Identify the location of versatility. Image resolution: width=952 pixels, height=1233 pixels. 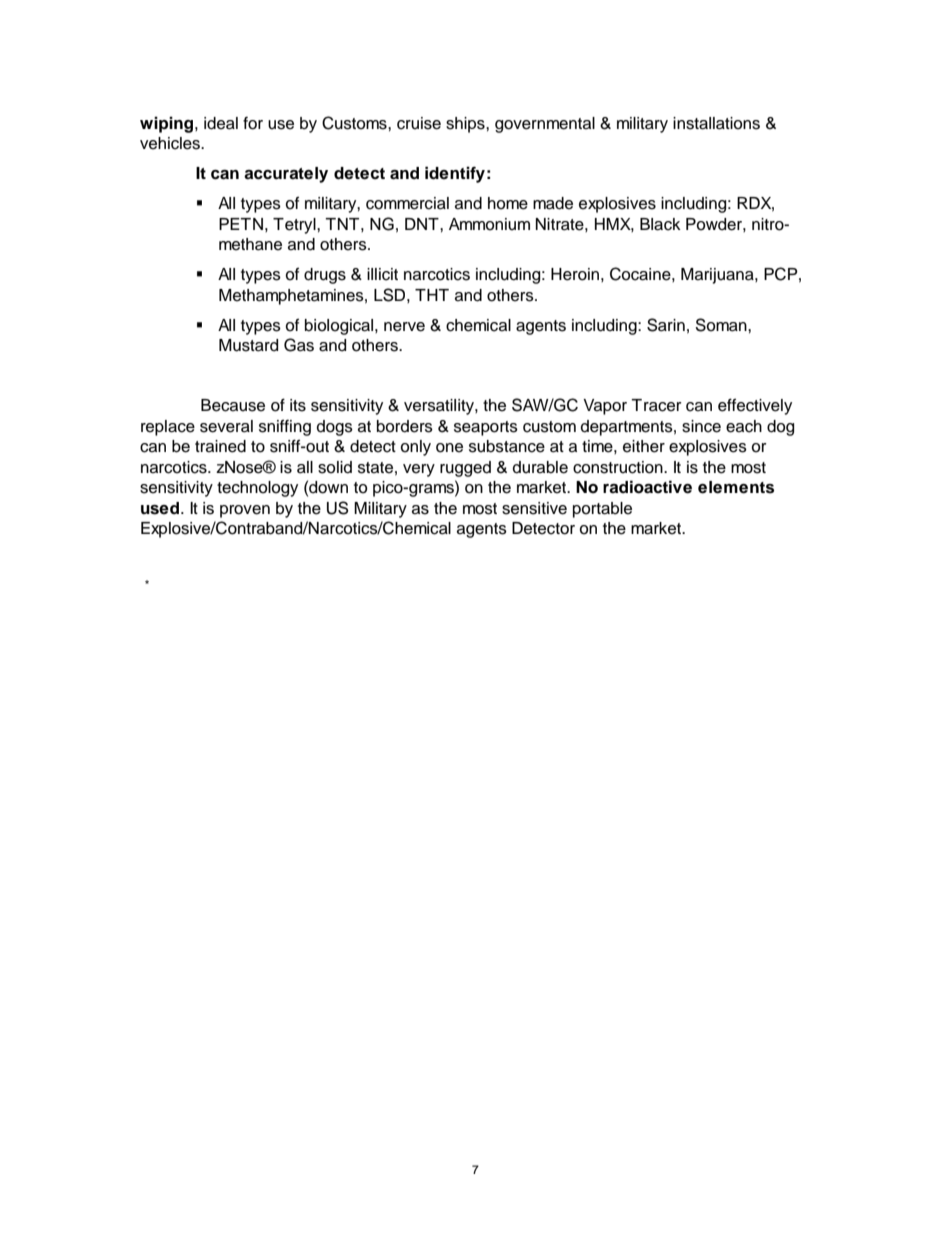
(440, 407).
